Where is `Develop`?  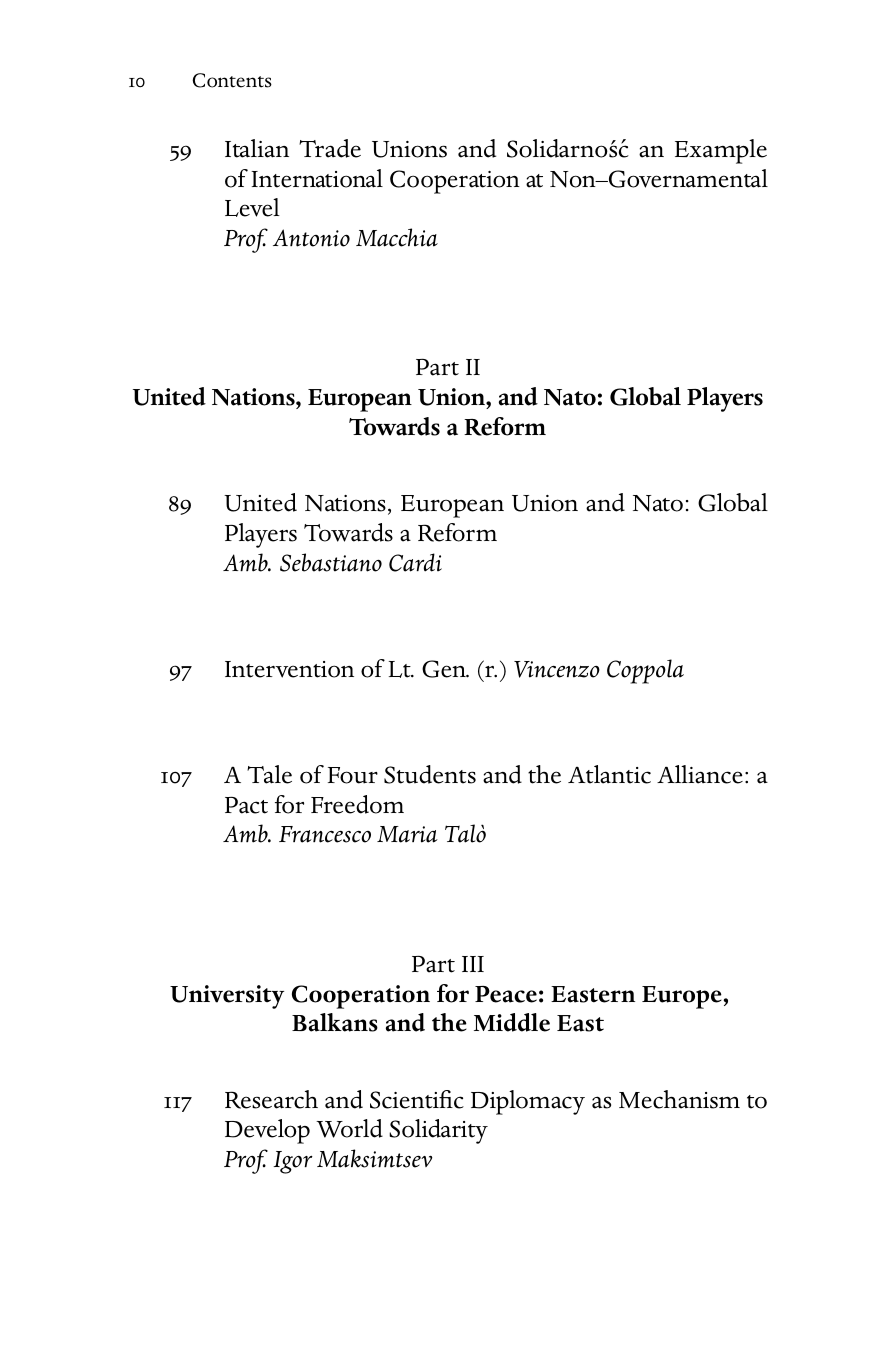
Develop is located at coordinates (267, 1131).
